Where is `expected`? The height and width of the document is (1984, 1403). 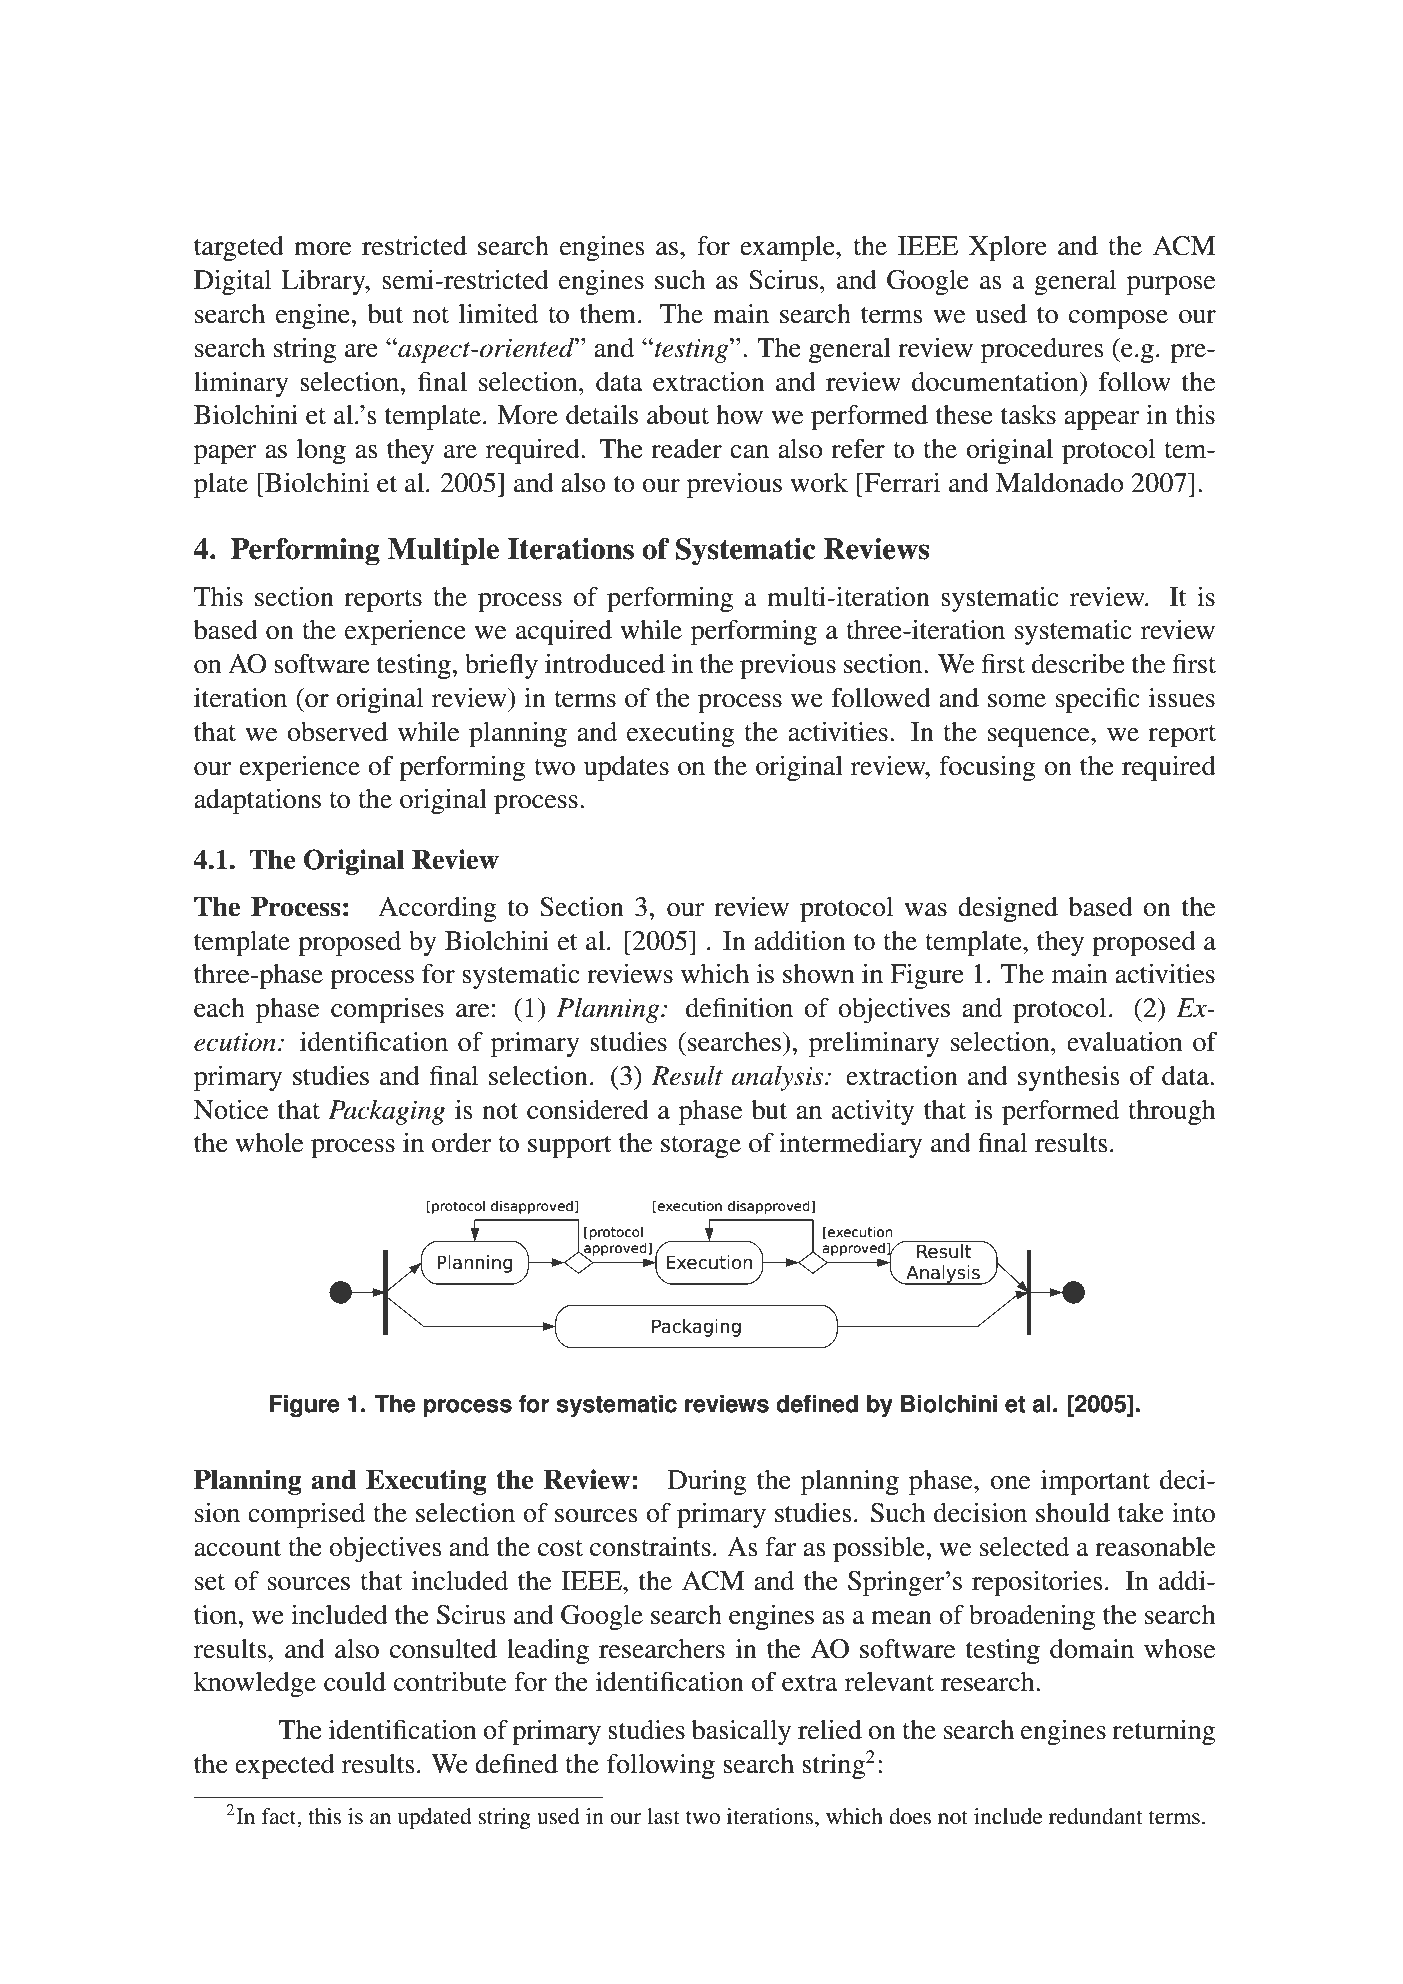
expected is located at coordinates (285, 1766).
